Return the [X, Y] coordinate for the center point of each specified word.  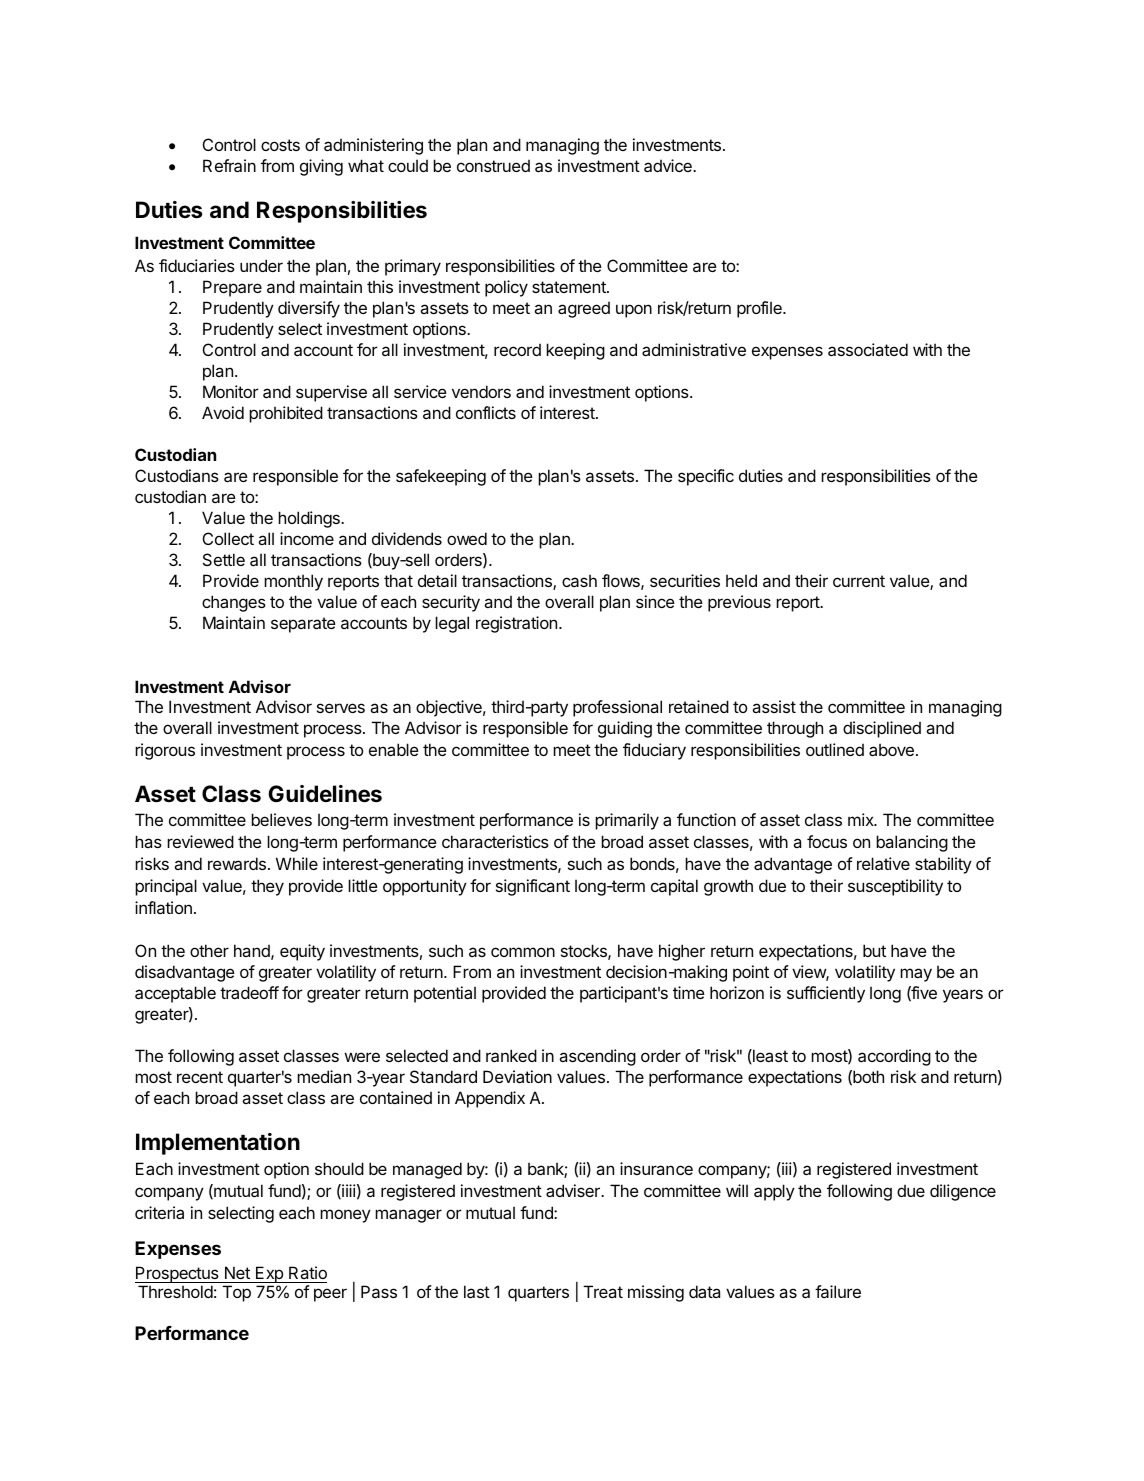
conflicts [486, 412]
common [523, 952]
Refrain [229, 165]
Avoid [223, 412]
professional [617, 708]
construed [493, 166]
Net [237, 1274]
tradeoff [249, 992]
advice [669, 165]
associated [868, 349]
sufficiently [826, 994]
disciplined [882, 729]
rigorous [165, 751]
